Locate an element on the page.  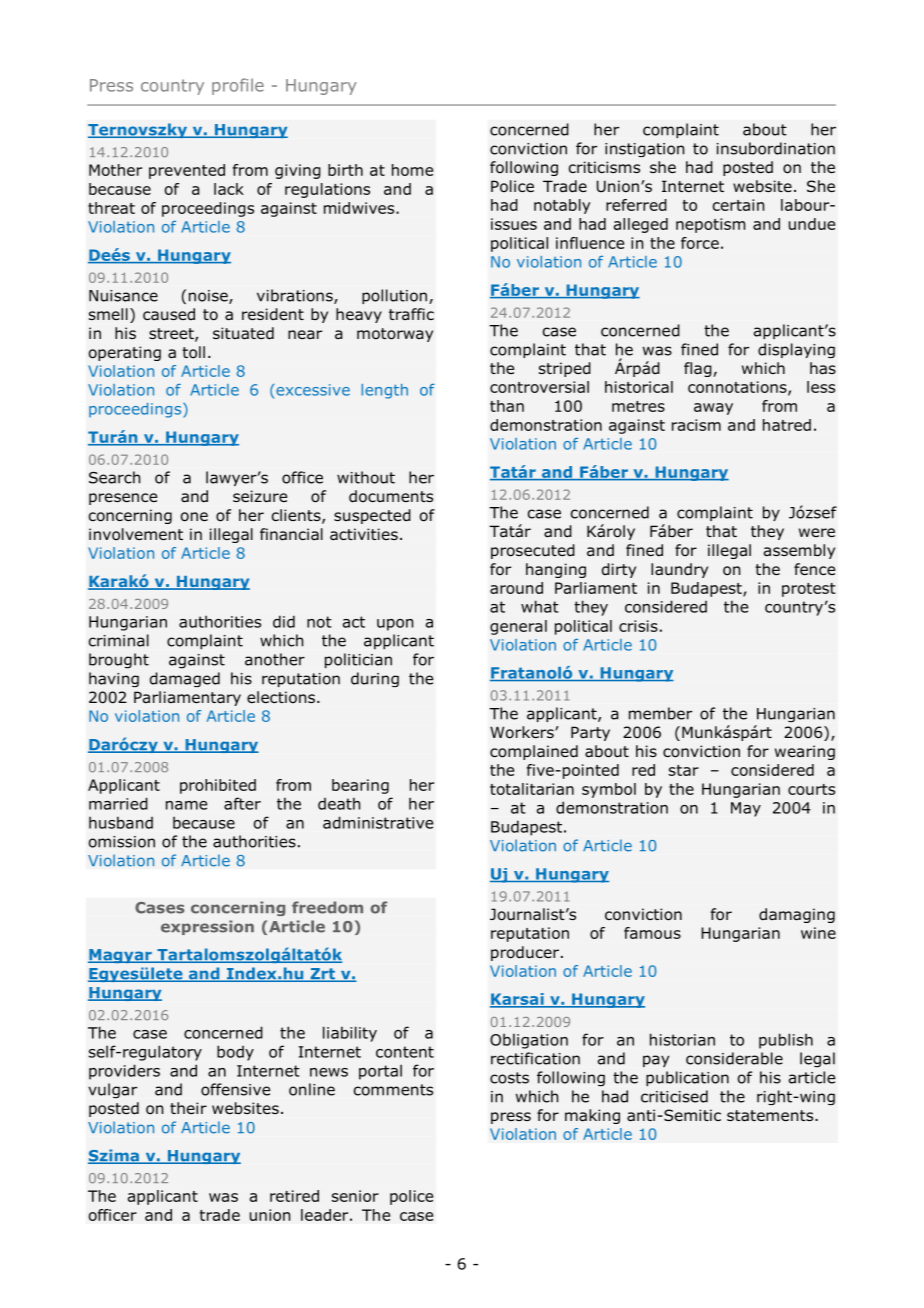
costs is located at coordinates (509, 1078).
